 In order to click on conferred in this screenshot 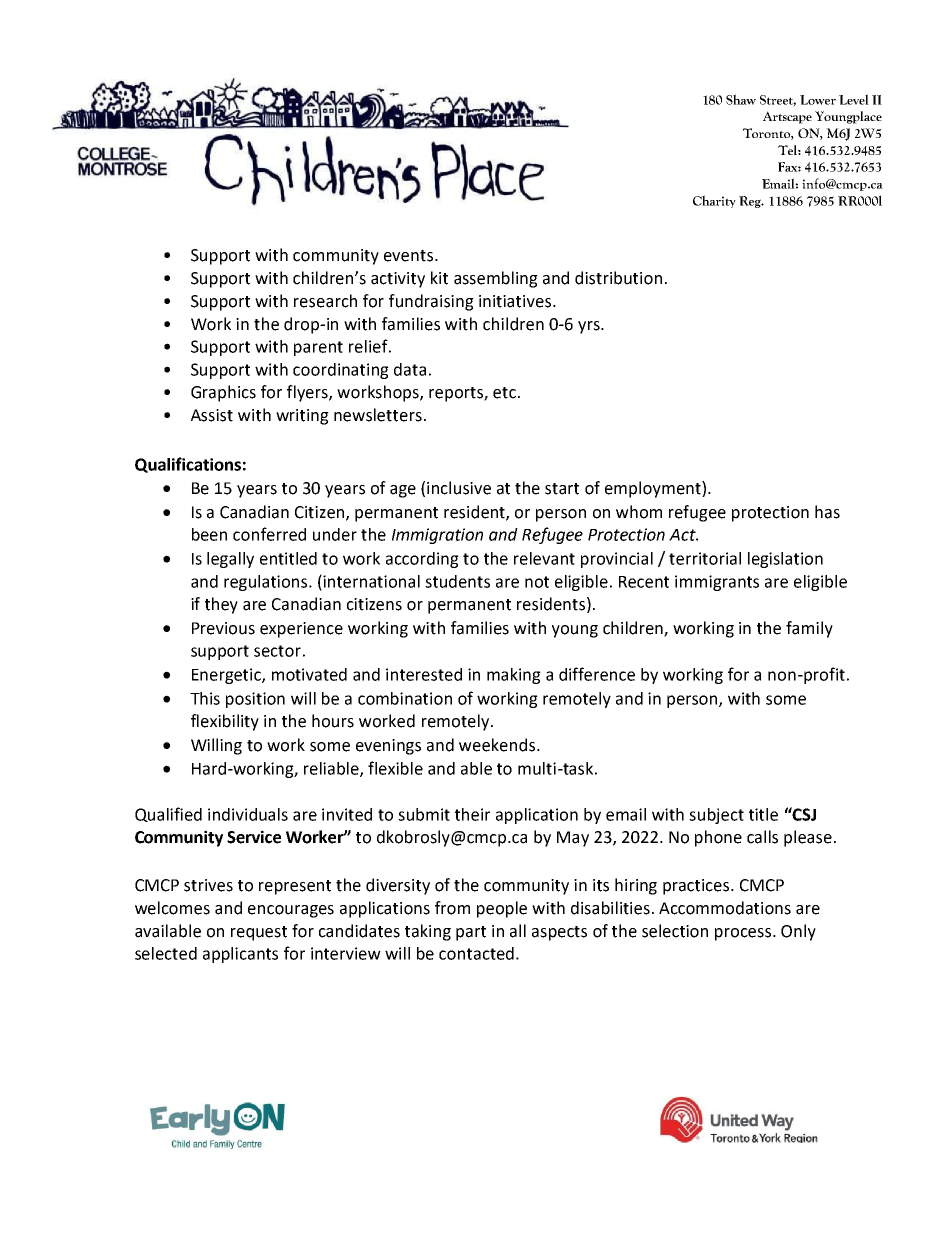, I will do `click(269, 534)`.
